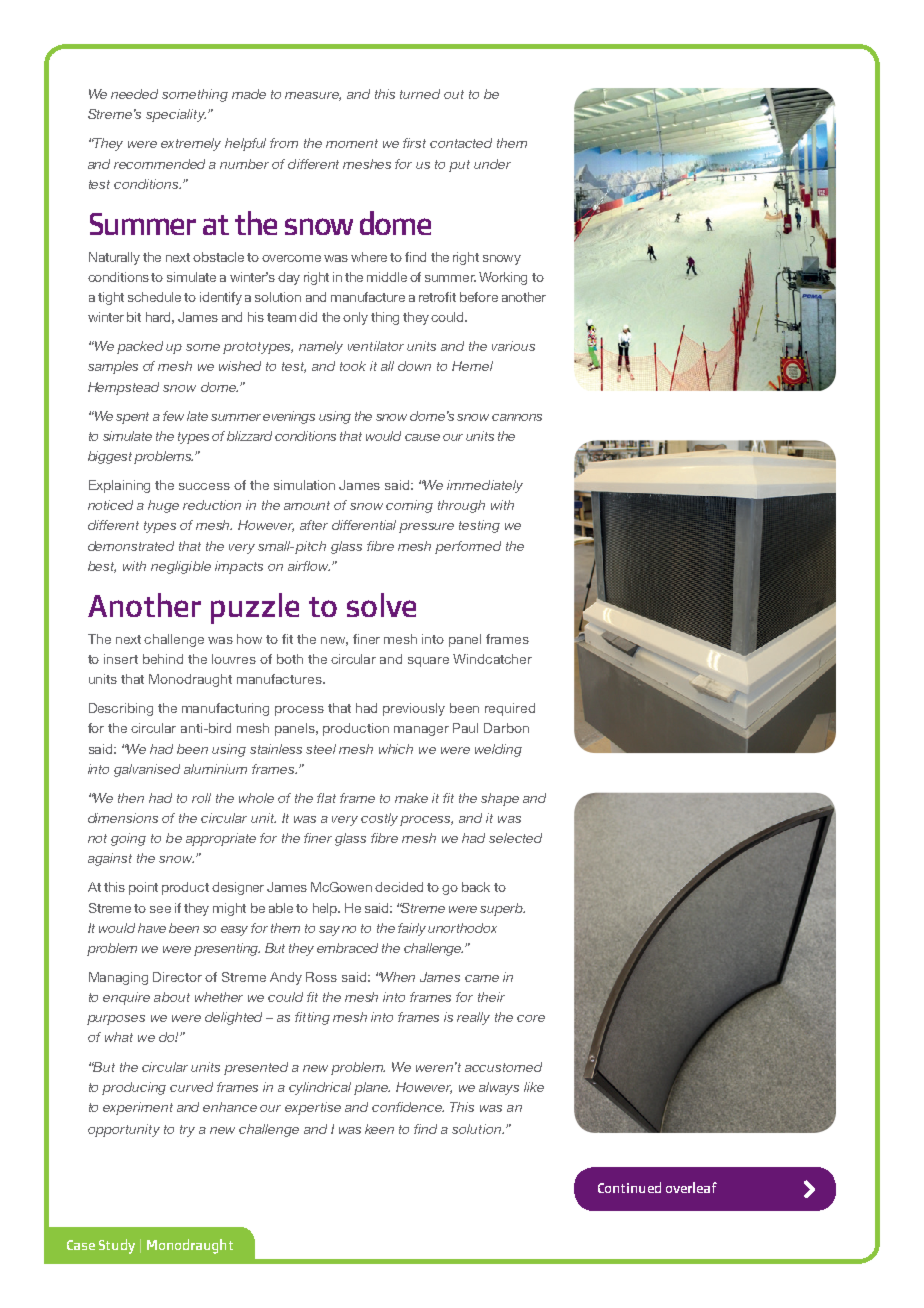 The width and height of the screenshot is (924, 1308). I want to click on superb, so click(502, 909).
